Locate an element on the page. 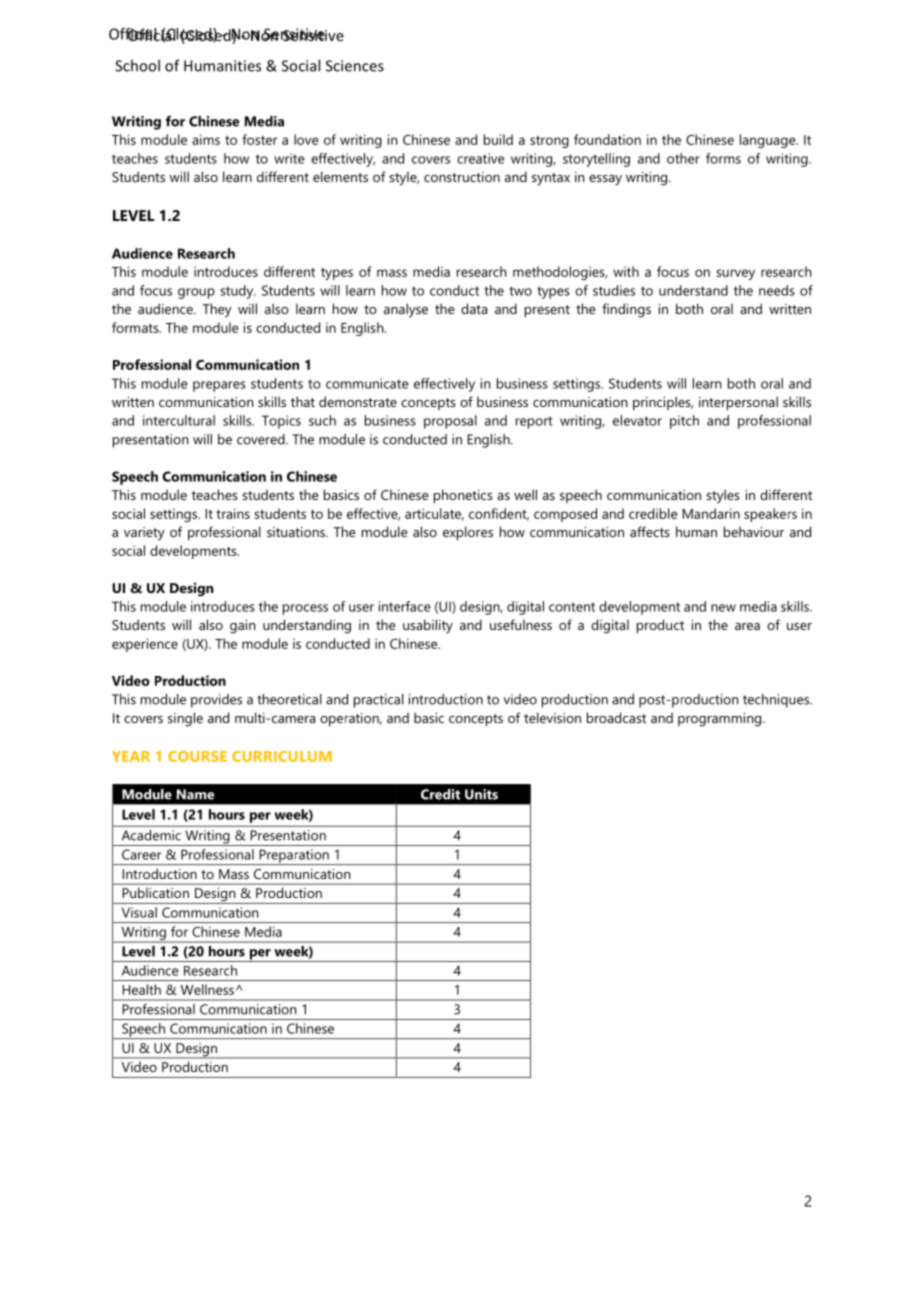 This document has width=924, height=1307. Preparation is located at coordinates (294, 857).
